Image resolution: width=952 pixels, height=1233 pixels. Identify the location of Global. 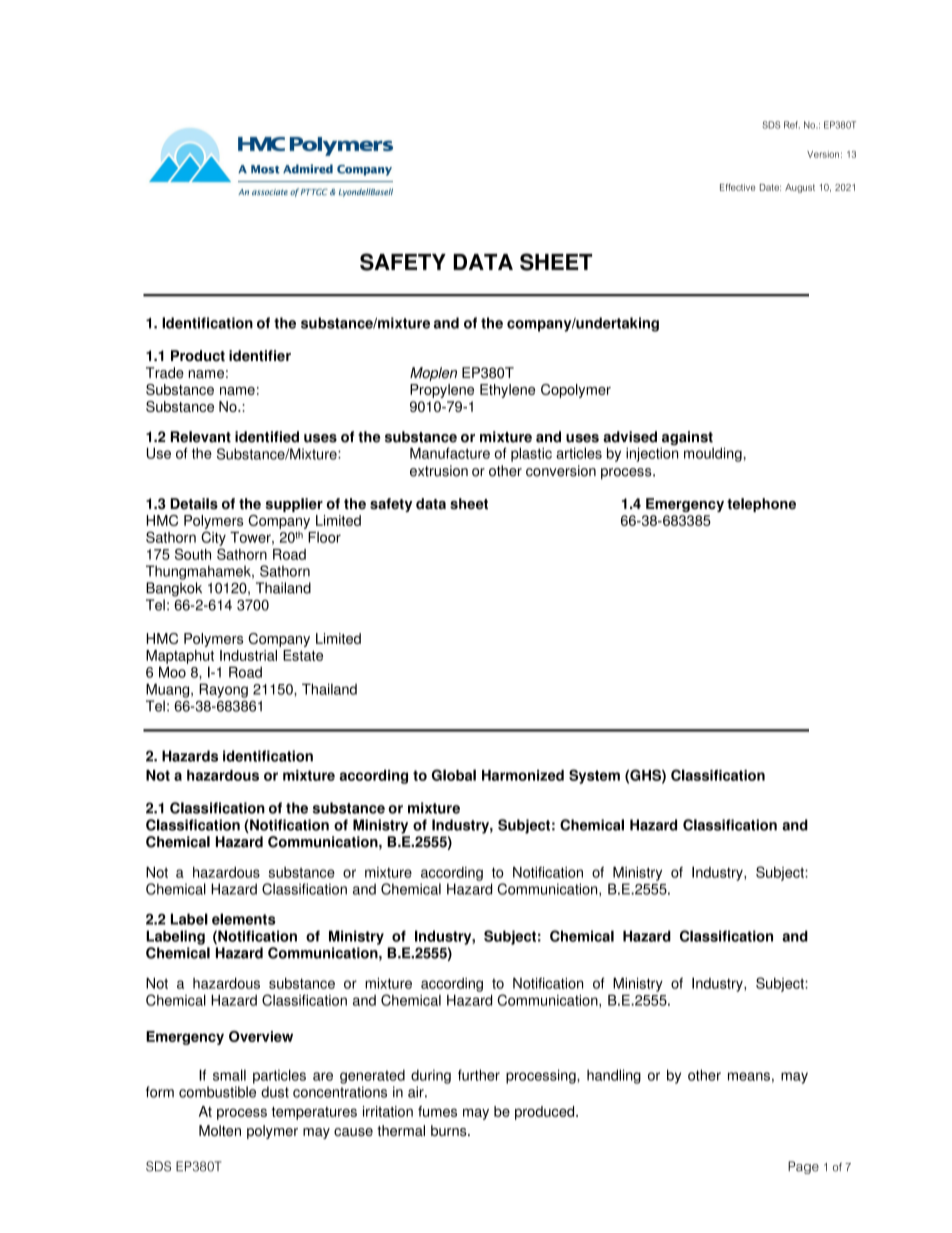
(454, 775).
